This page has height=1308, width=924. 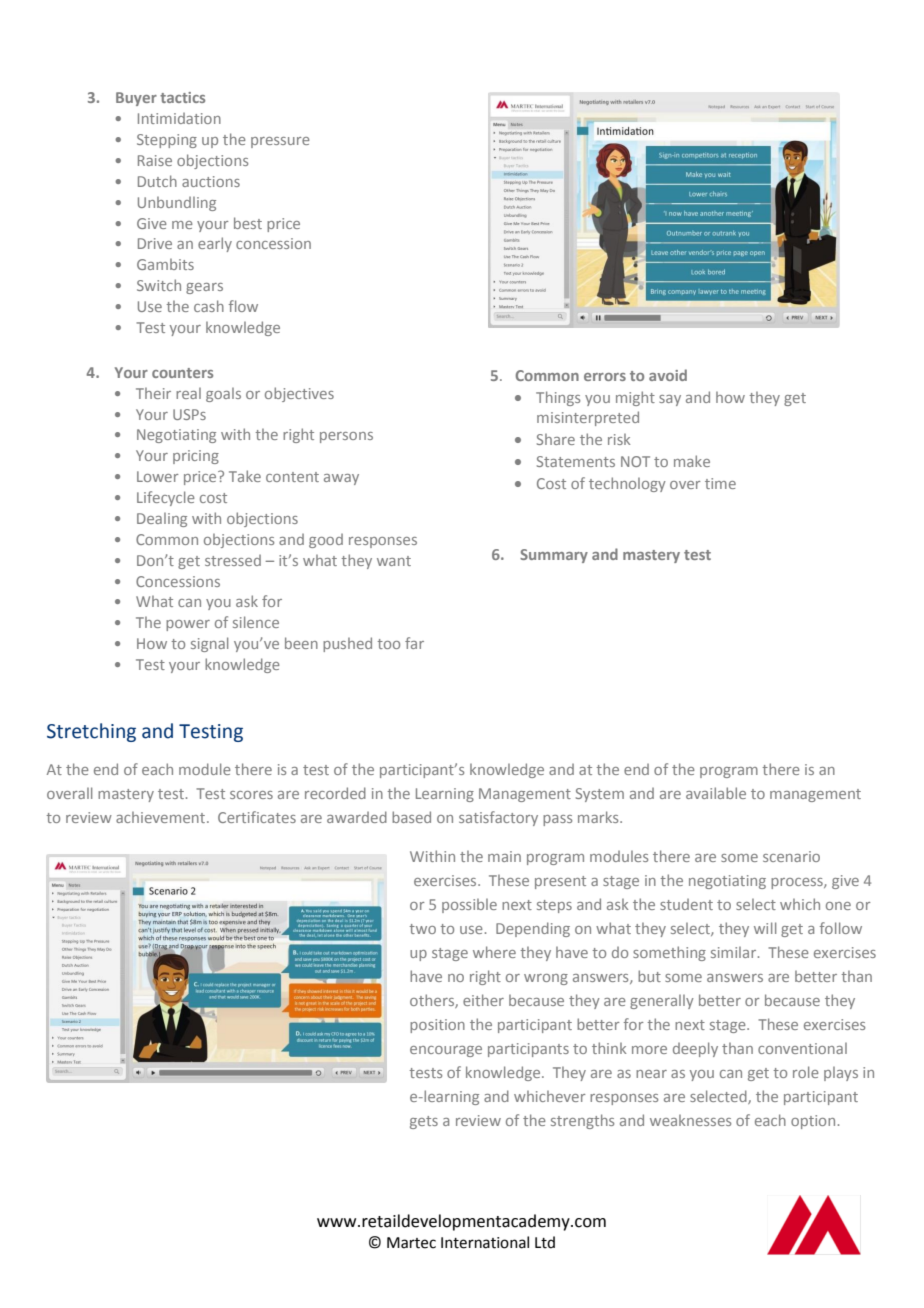 I want to click on option, so click(x=813, y=1122).
